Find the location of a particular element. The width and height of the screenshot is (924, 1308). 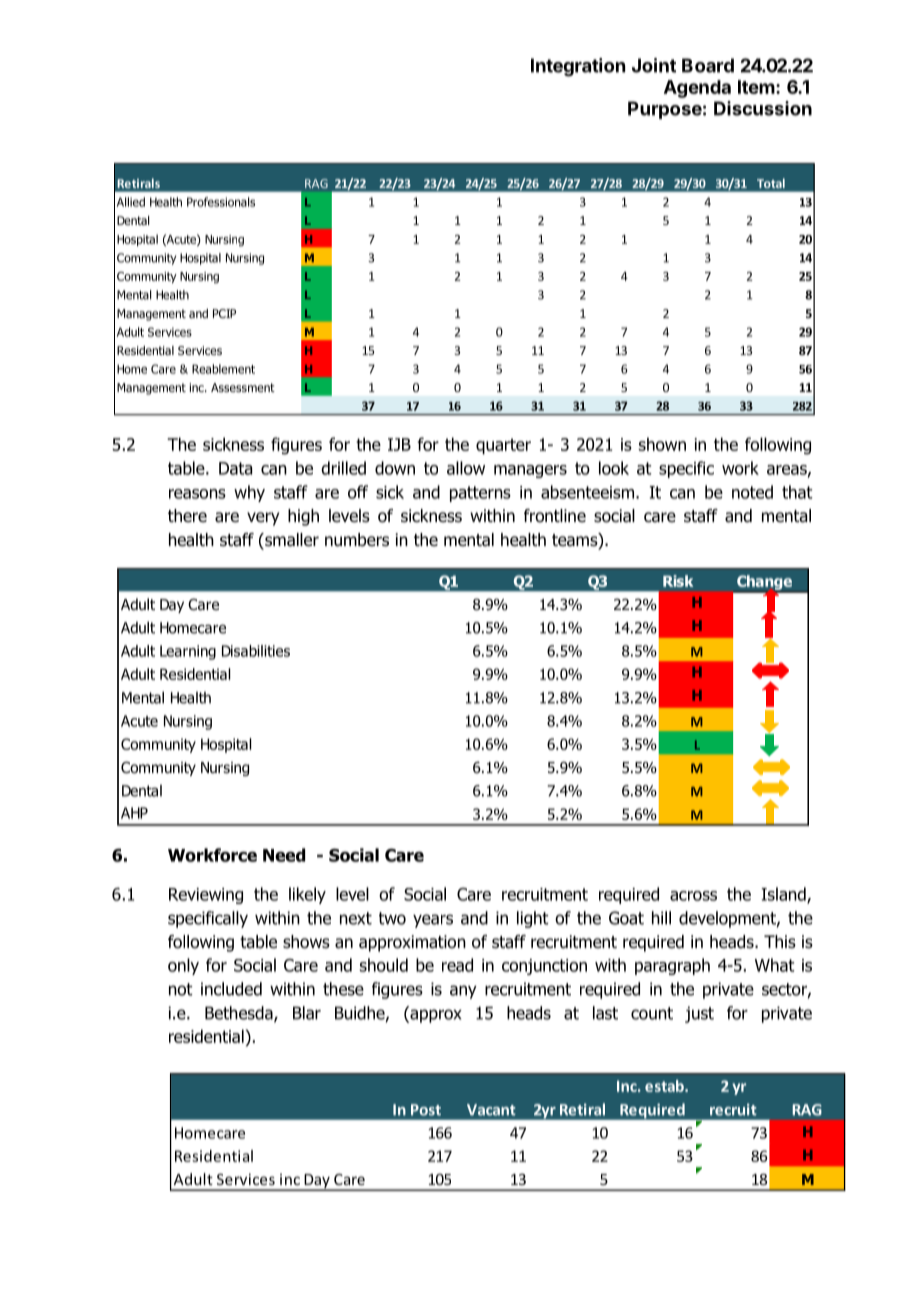

Vacant is located at coordinates (491, 1110).
